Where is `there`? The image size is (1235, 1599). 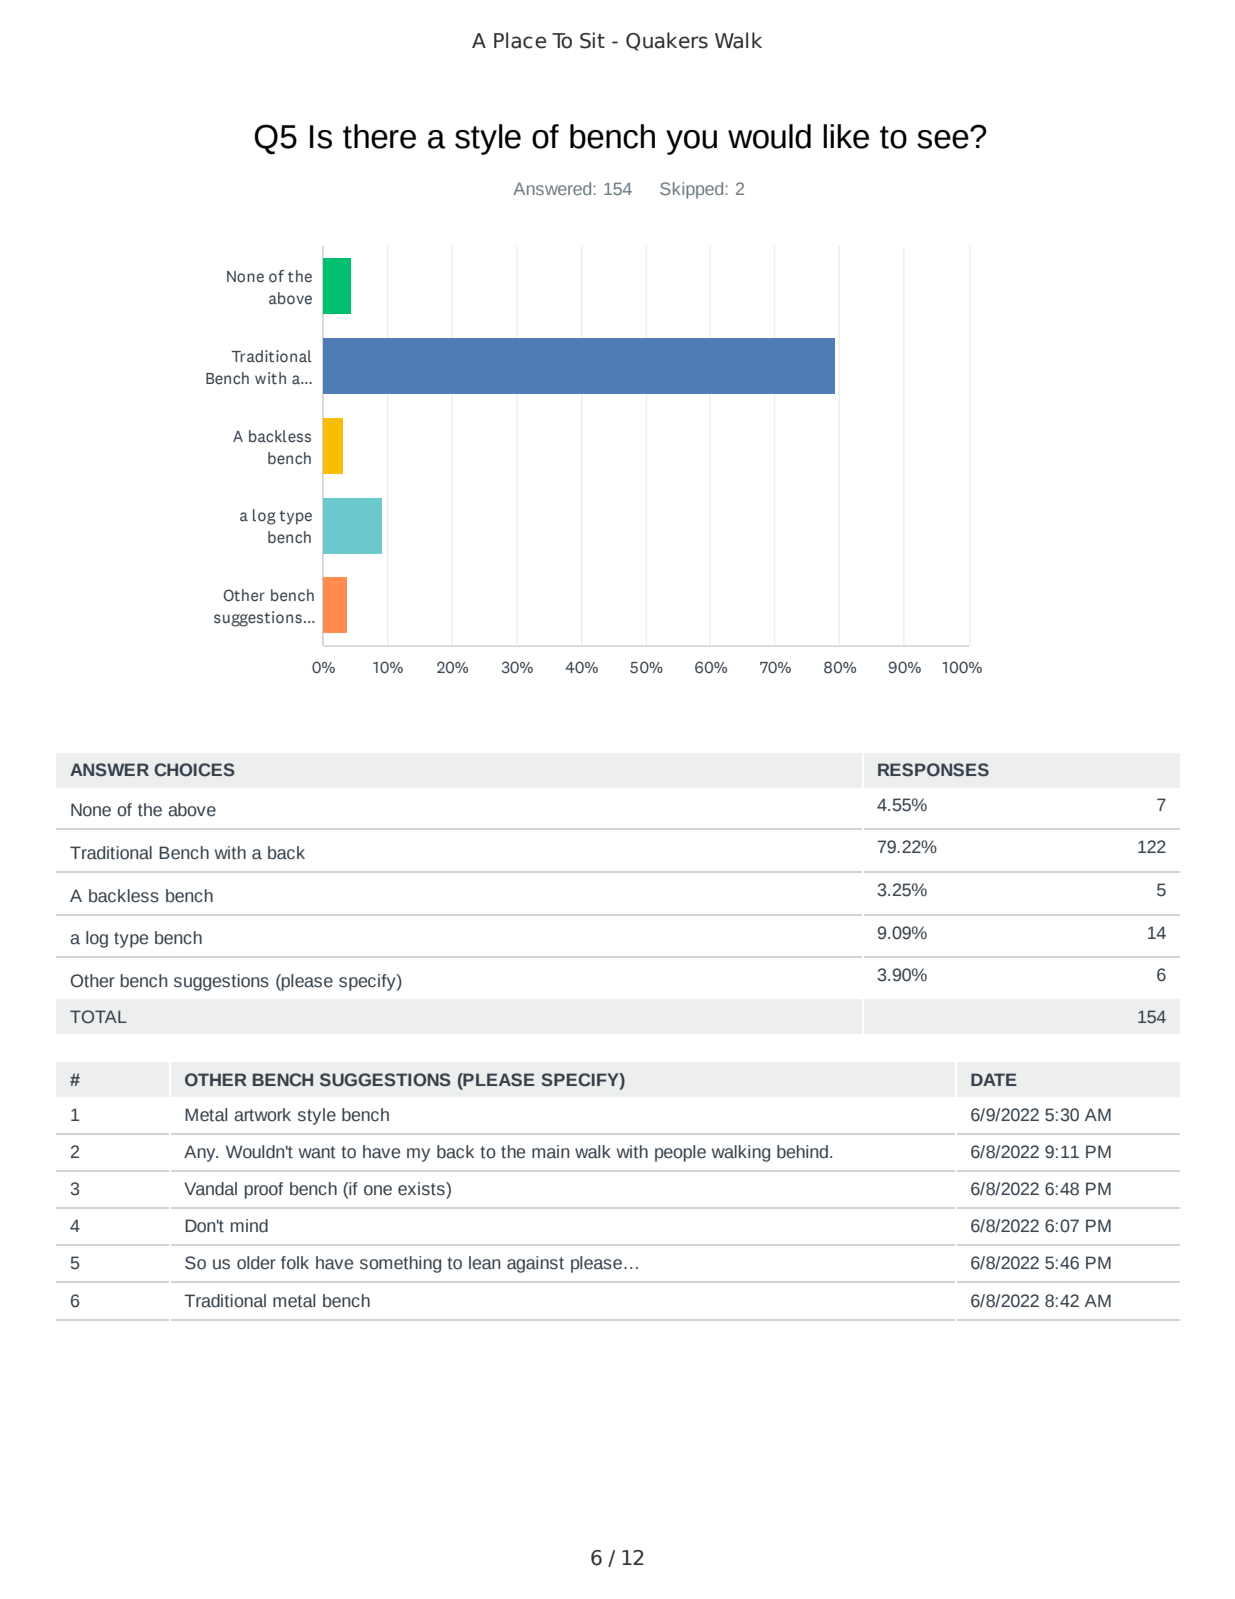
there is located at coordinates (379, 136).
